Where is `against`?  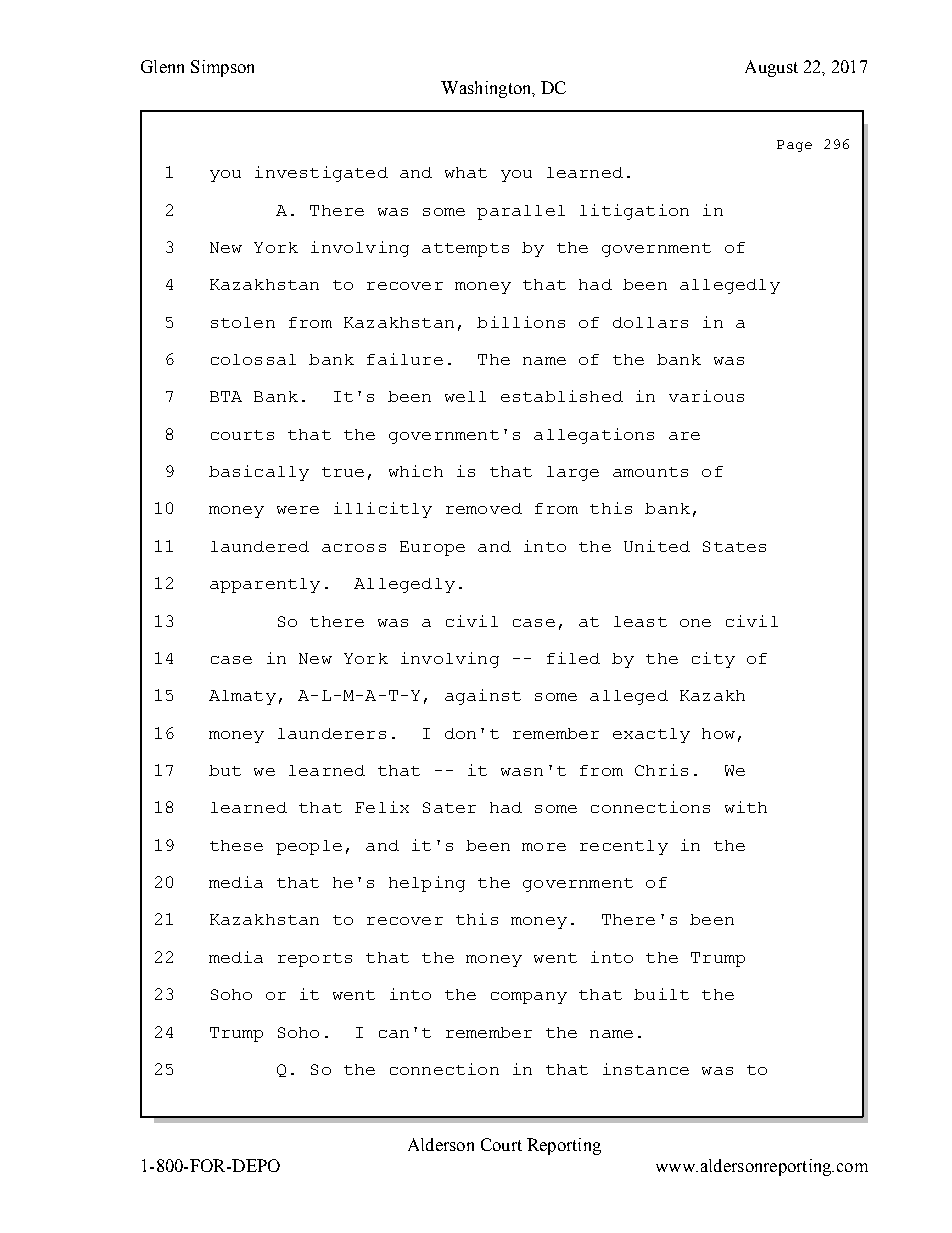
against is located at coordinates (483, 697).
